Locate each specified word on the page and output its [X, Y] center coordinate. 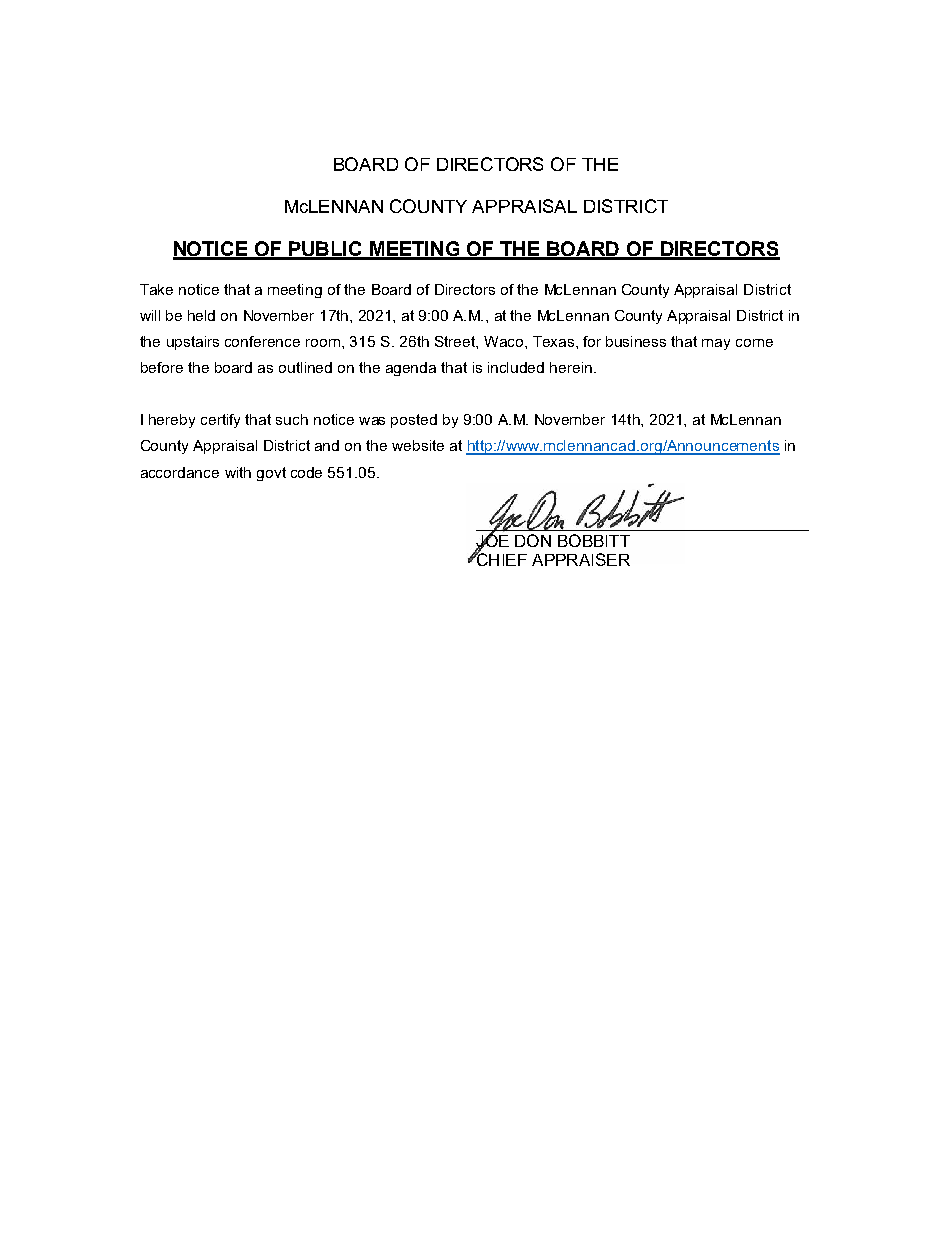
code [306, 472]
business [636, 341]
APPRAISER [581, 559]
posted [414, 421]
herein [571, 367]
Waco [505, 341]
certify [220, 421]
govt [271, 474]
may [716, 344]
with [238, 472]
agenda [411, 369]
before [162, 367]
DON [533, 540]
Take [156, 289]
